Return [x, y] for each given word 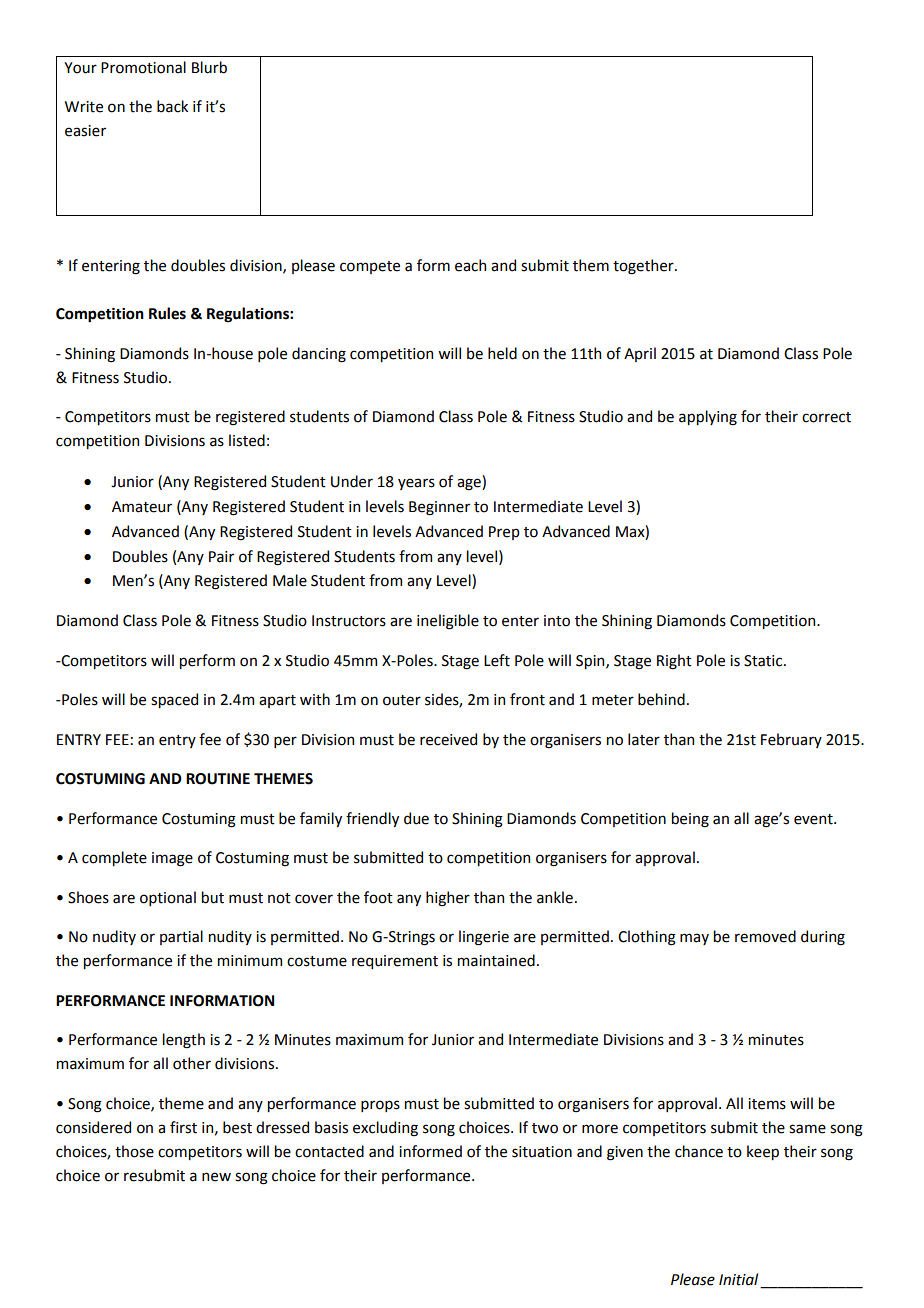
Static [764, 661]
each [470, 265]
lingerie [484, 938]
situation [542, 1152]
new [216, 1177]
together [644, 267]
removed [765, 936]
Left [497, 660]
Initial [738, 1279]
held [502, 353]
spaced [174, 700]
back [172, 106]
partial [181, 937]
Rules [167, 313]
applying [708, 418]
